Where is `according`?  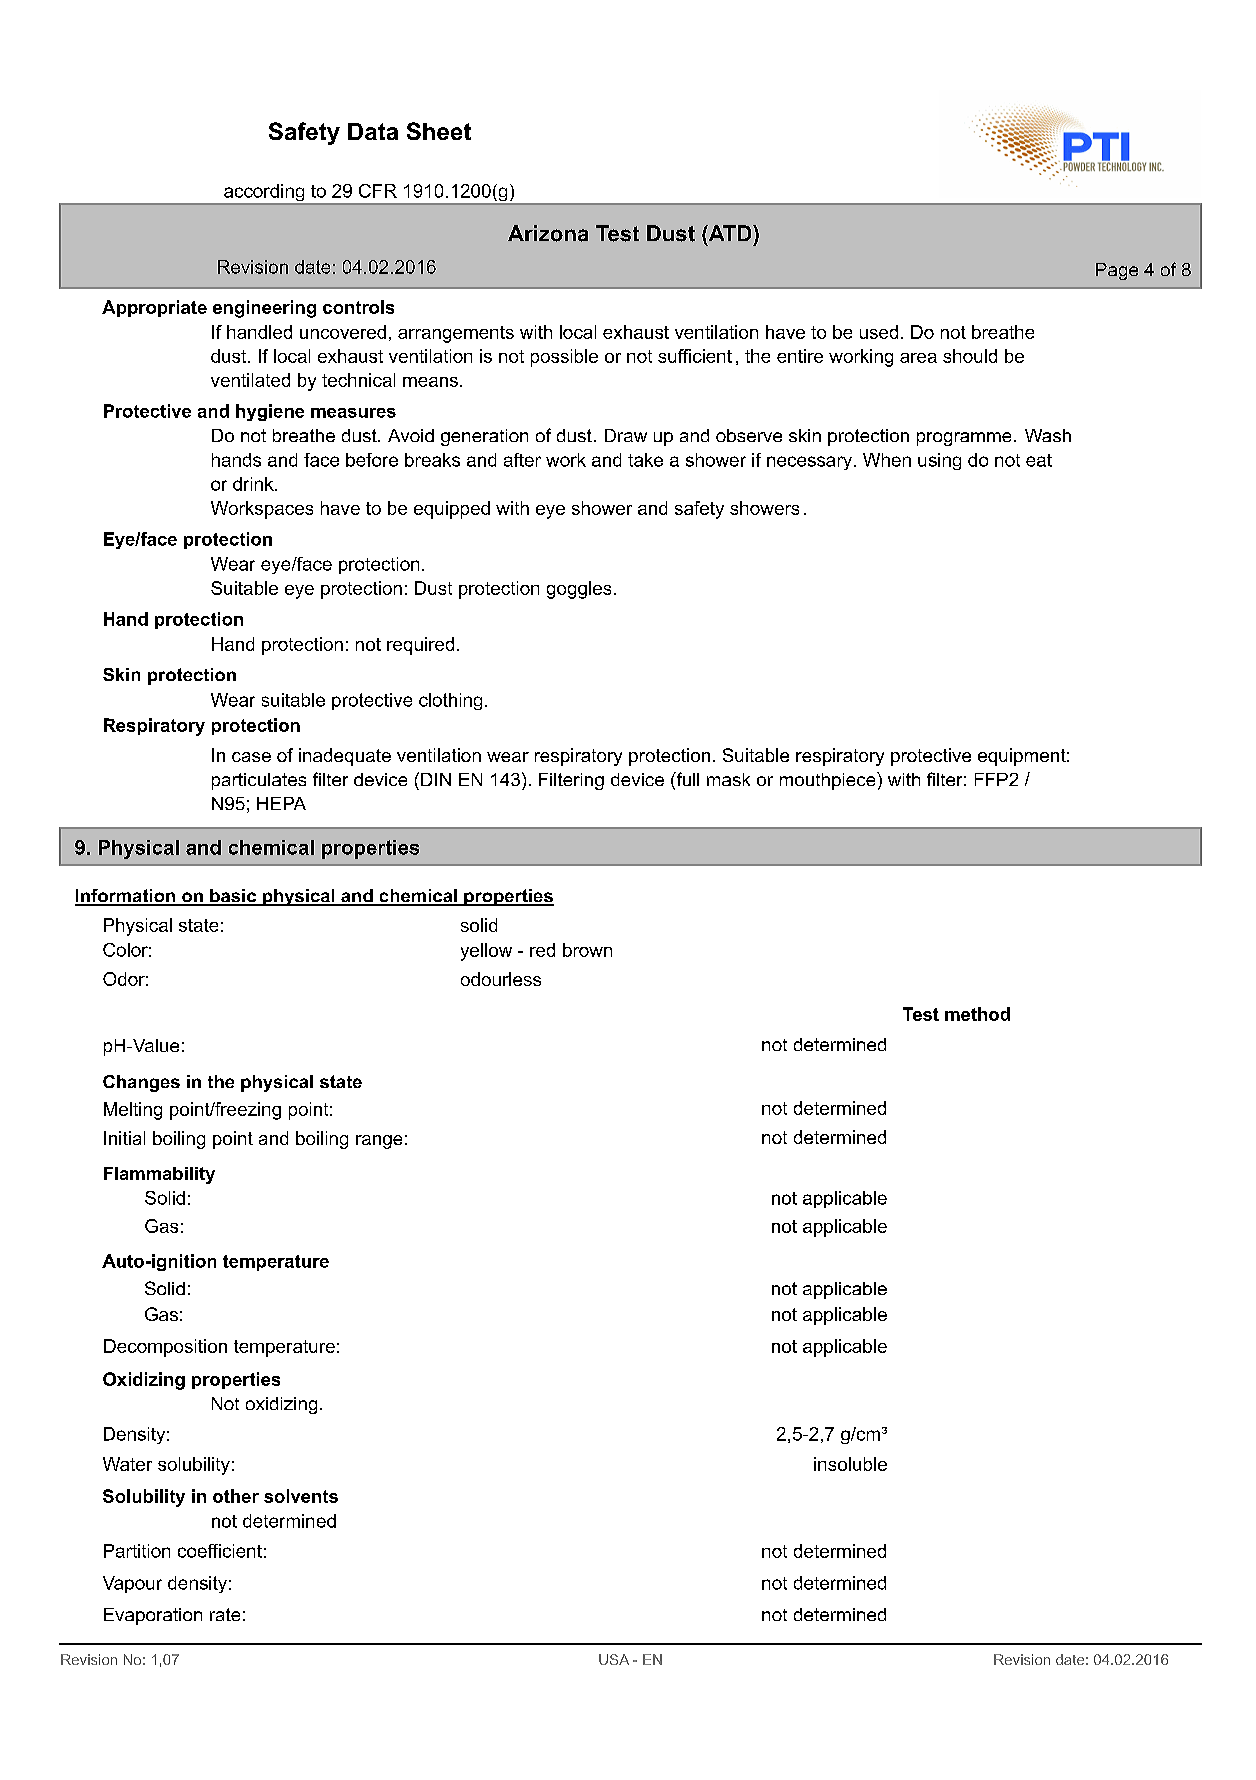
according is located at coordinates (264, 194).
